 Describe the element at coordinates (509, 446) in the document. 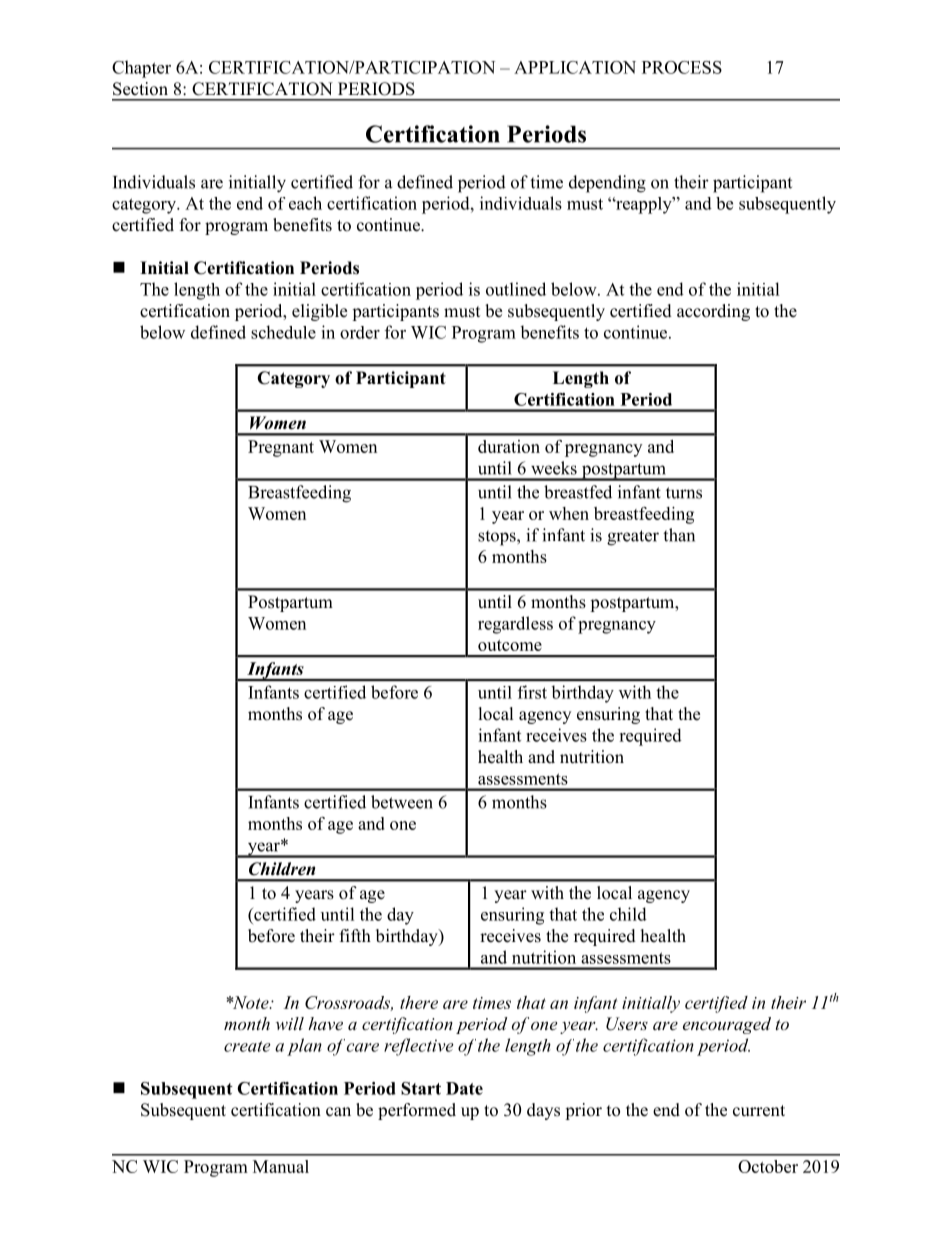

I see `duration` at that location.
